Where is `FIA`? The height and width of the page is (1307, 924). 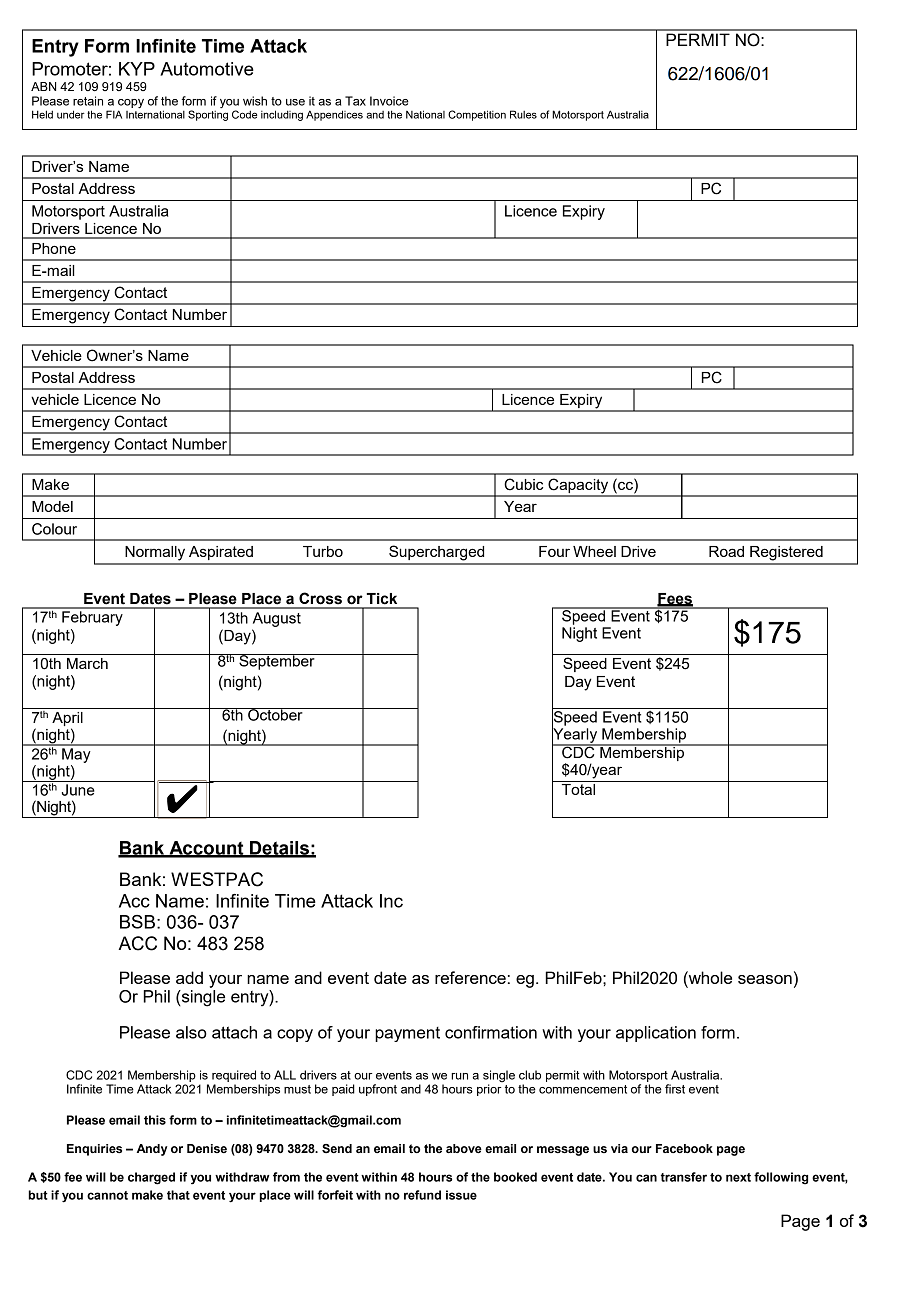 FIA is located at coordinates (114, 114).
